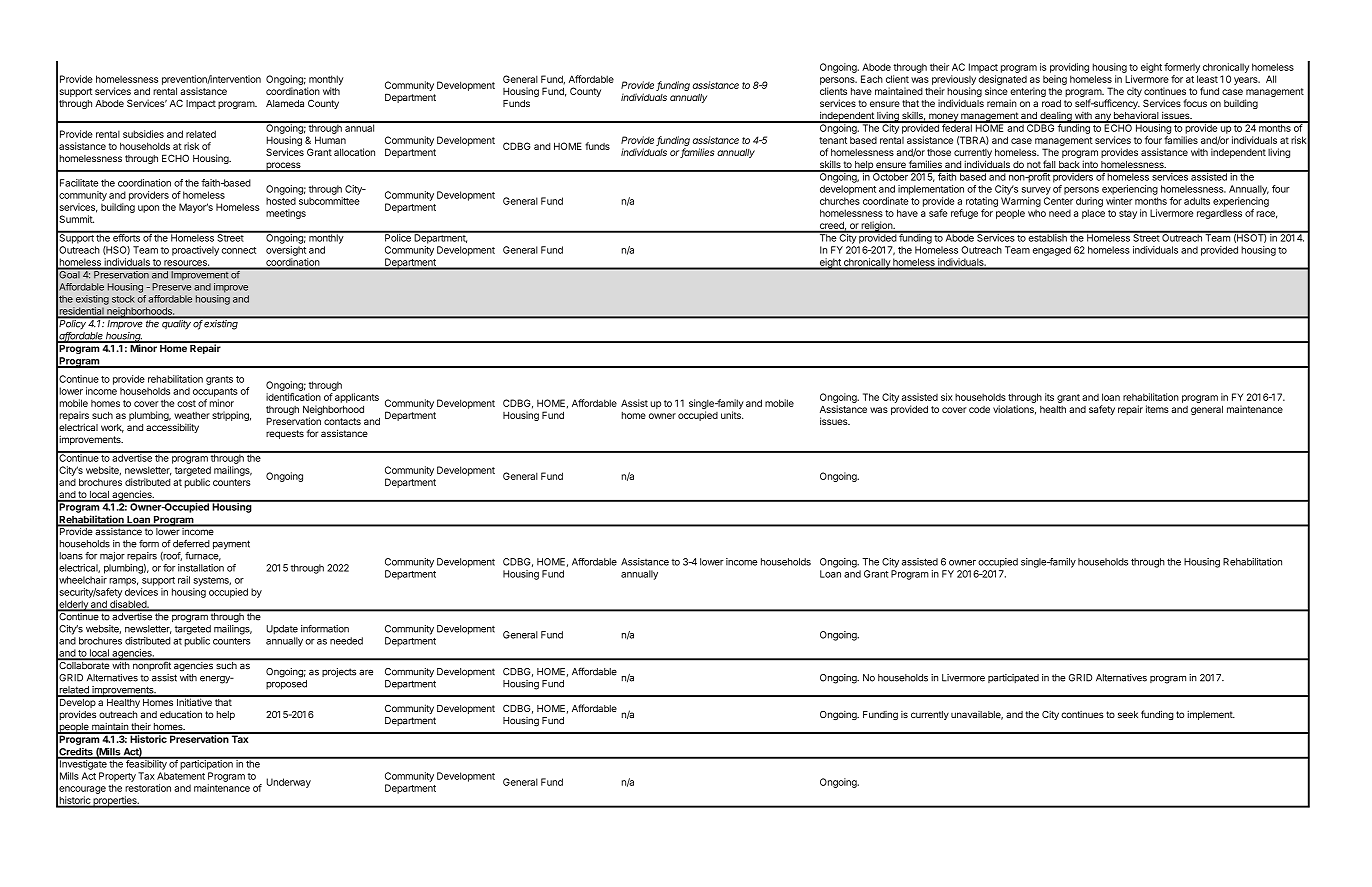 Image resolution: width=1372 pixels, height=887 pixels. What do you see at coordinates (366, 672) in the screenshot?
I see `are` at bounding box center [366, 672].
